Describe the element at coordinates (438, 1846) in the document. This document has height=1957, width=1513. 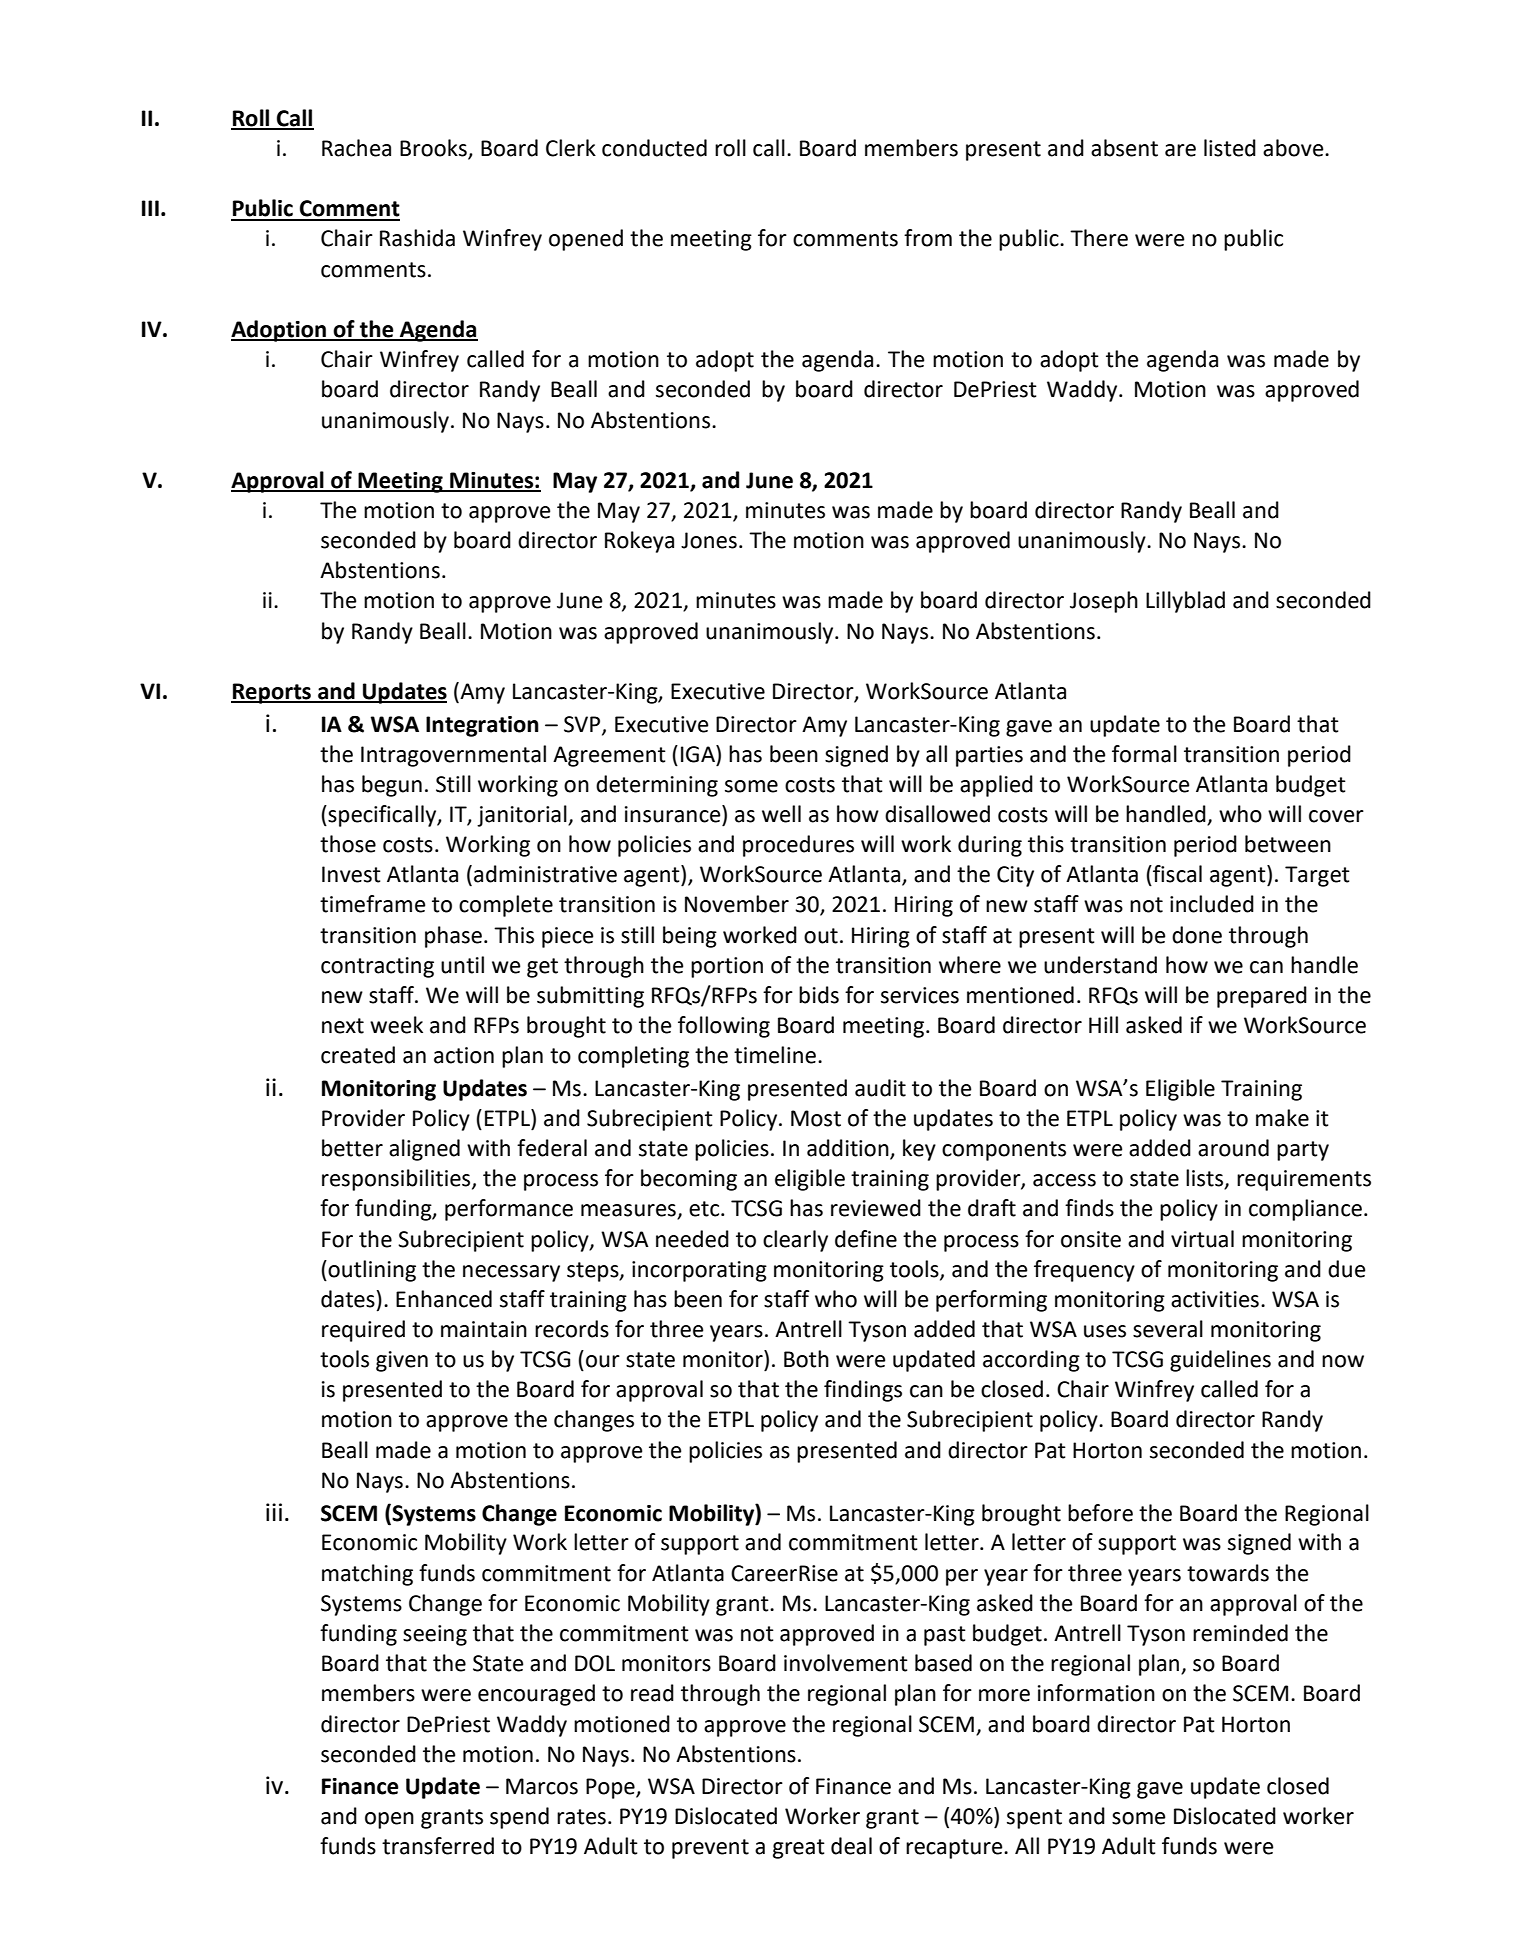
I see `transferred` at that location.
